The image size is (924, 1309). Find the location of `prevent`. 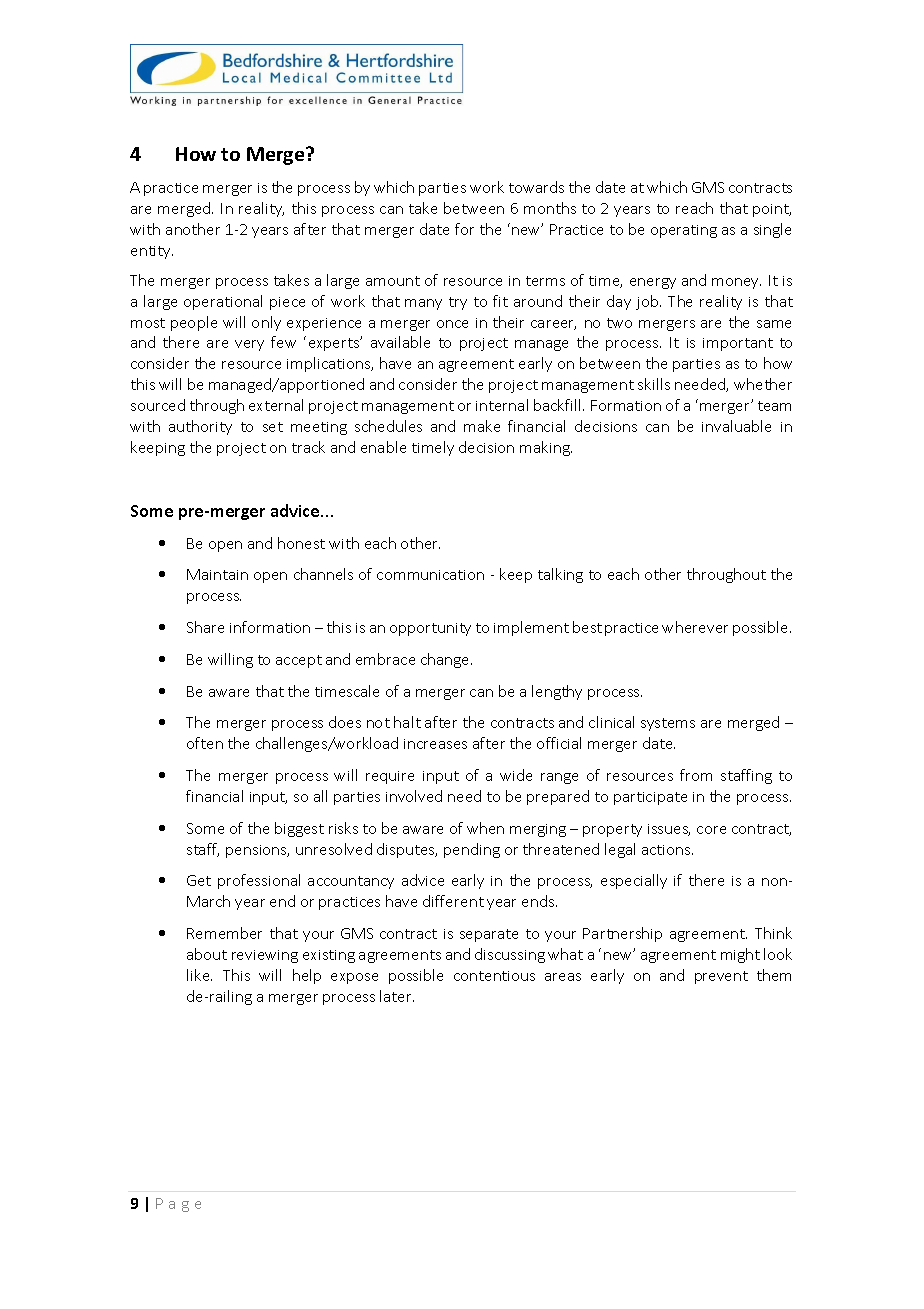

prevent is located at coordinates (721, 977).
